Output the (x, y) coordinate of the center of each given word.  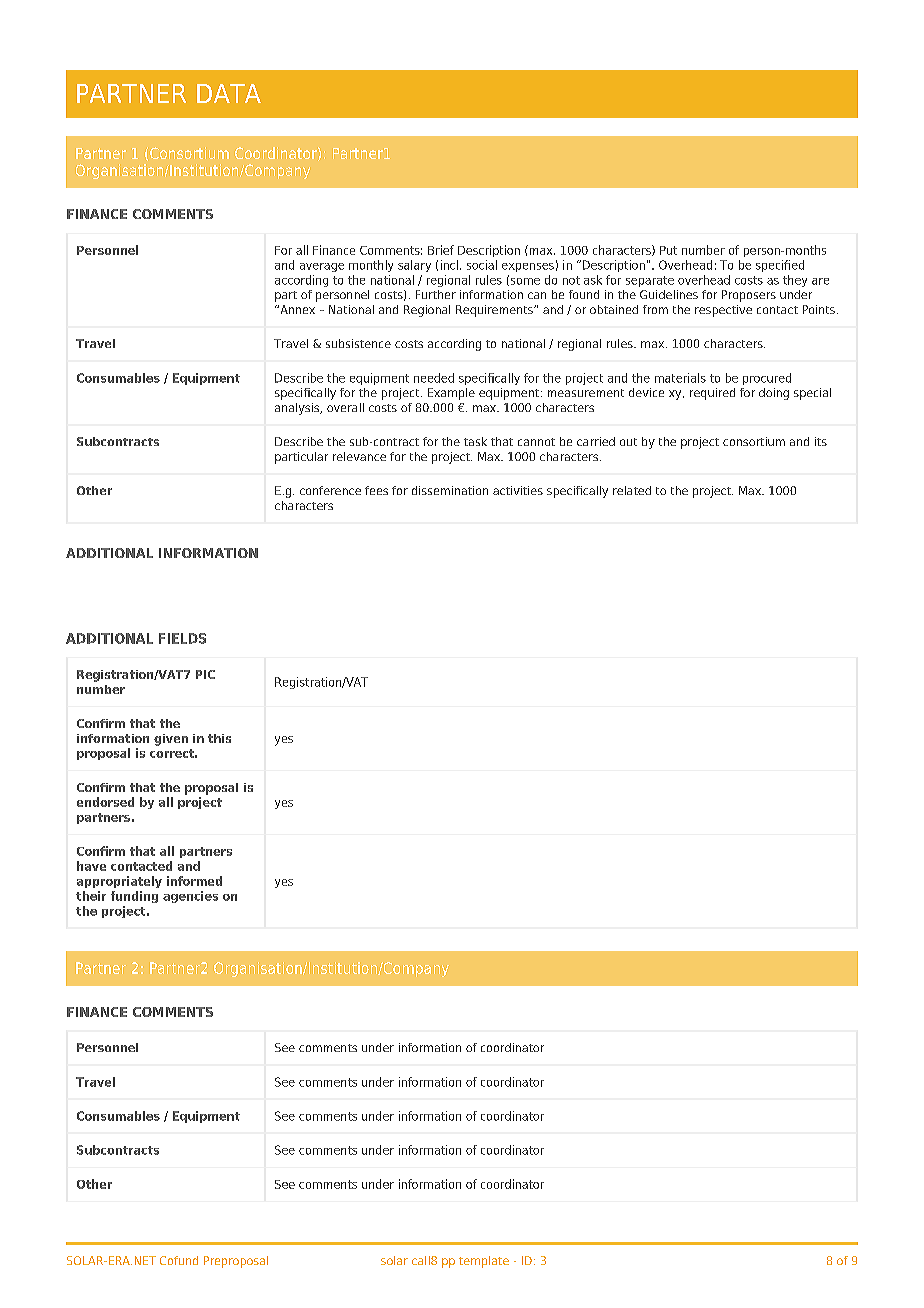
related (632, 490)
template (484, 1262)
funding (134, 897)
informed (194, 881)
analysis (298, 409)
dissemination (450, 490)
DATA (229, 93)
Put (668, 250)
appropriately (119, 882)
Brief (441, 250)
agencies (190, 897)
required (712, 394)
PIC (205, 674)
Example (451, 394)
